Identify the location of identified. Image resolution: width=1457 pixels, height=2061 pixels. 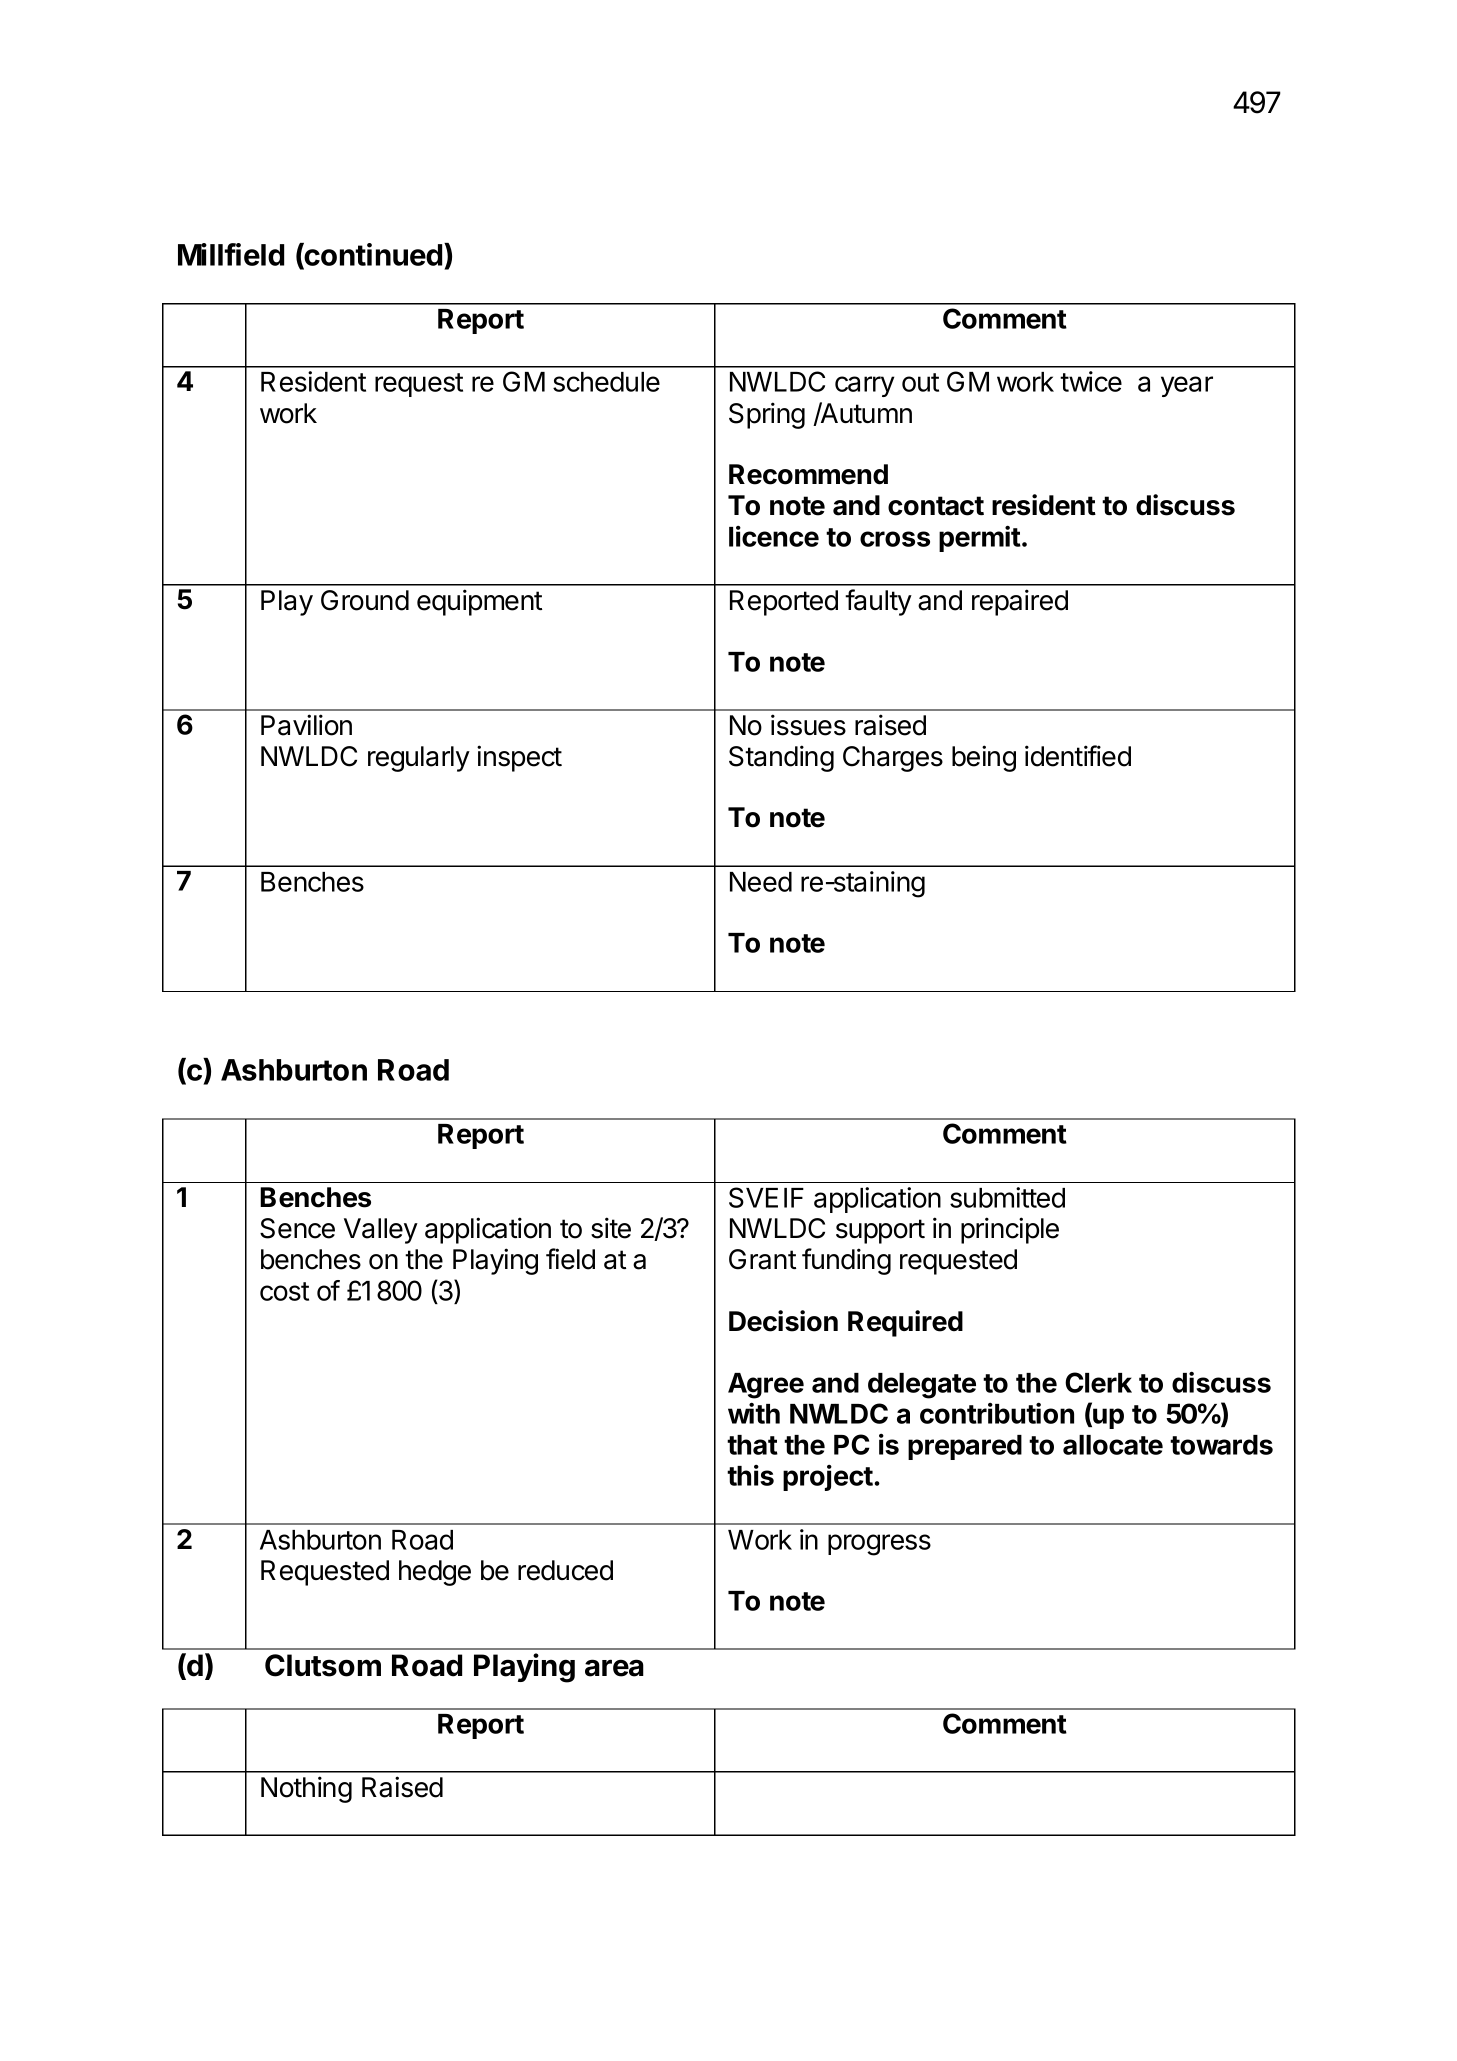
(1078, 756).
